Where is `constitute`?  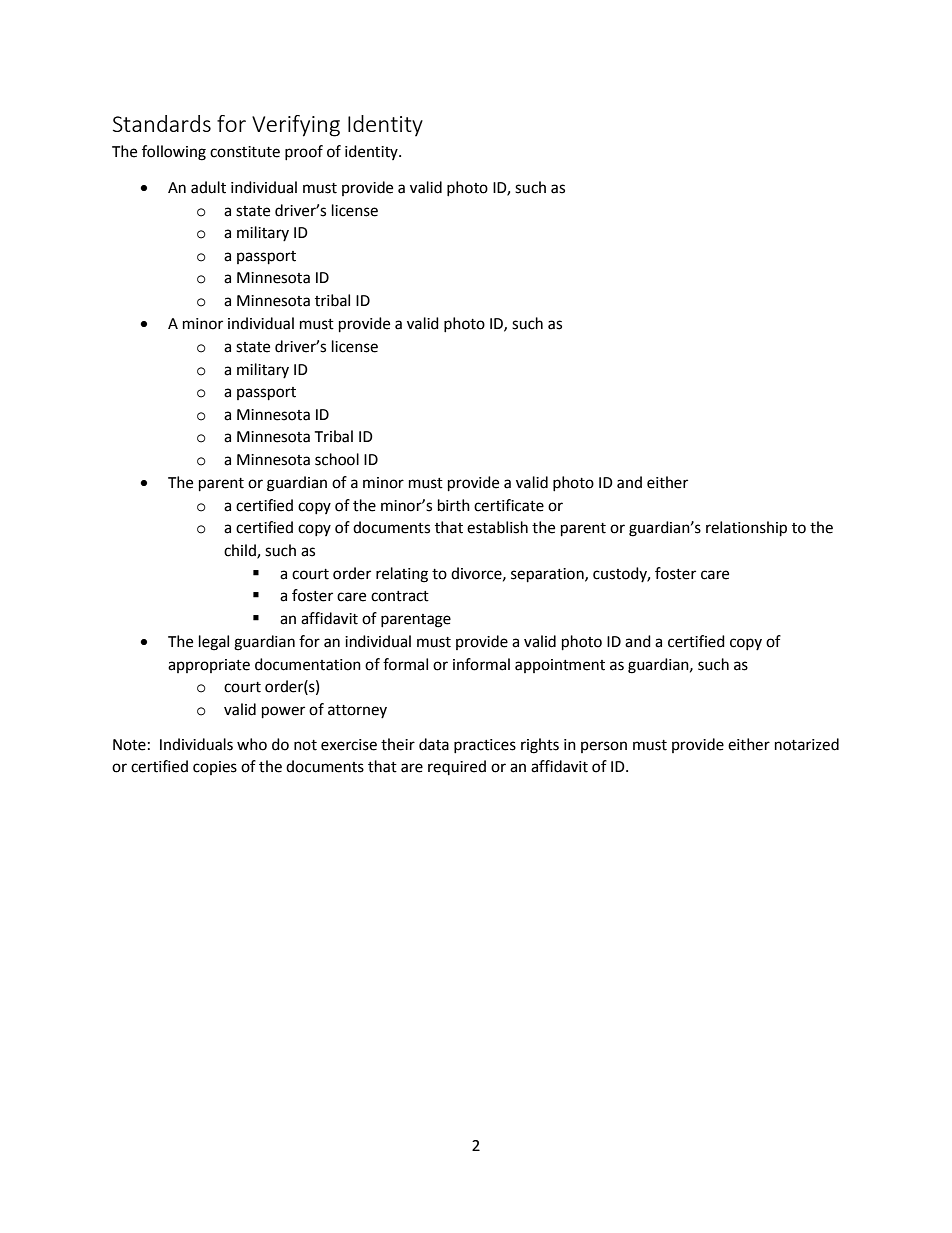
constitute is located at coordinates (245, 152).
